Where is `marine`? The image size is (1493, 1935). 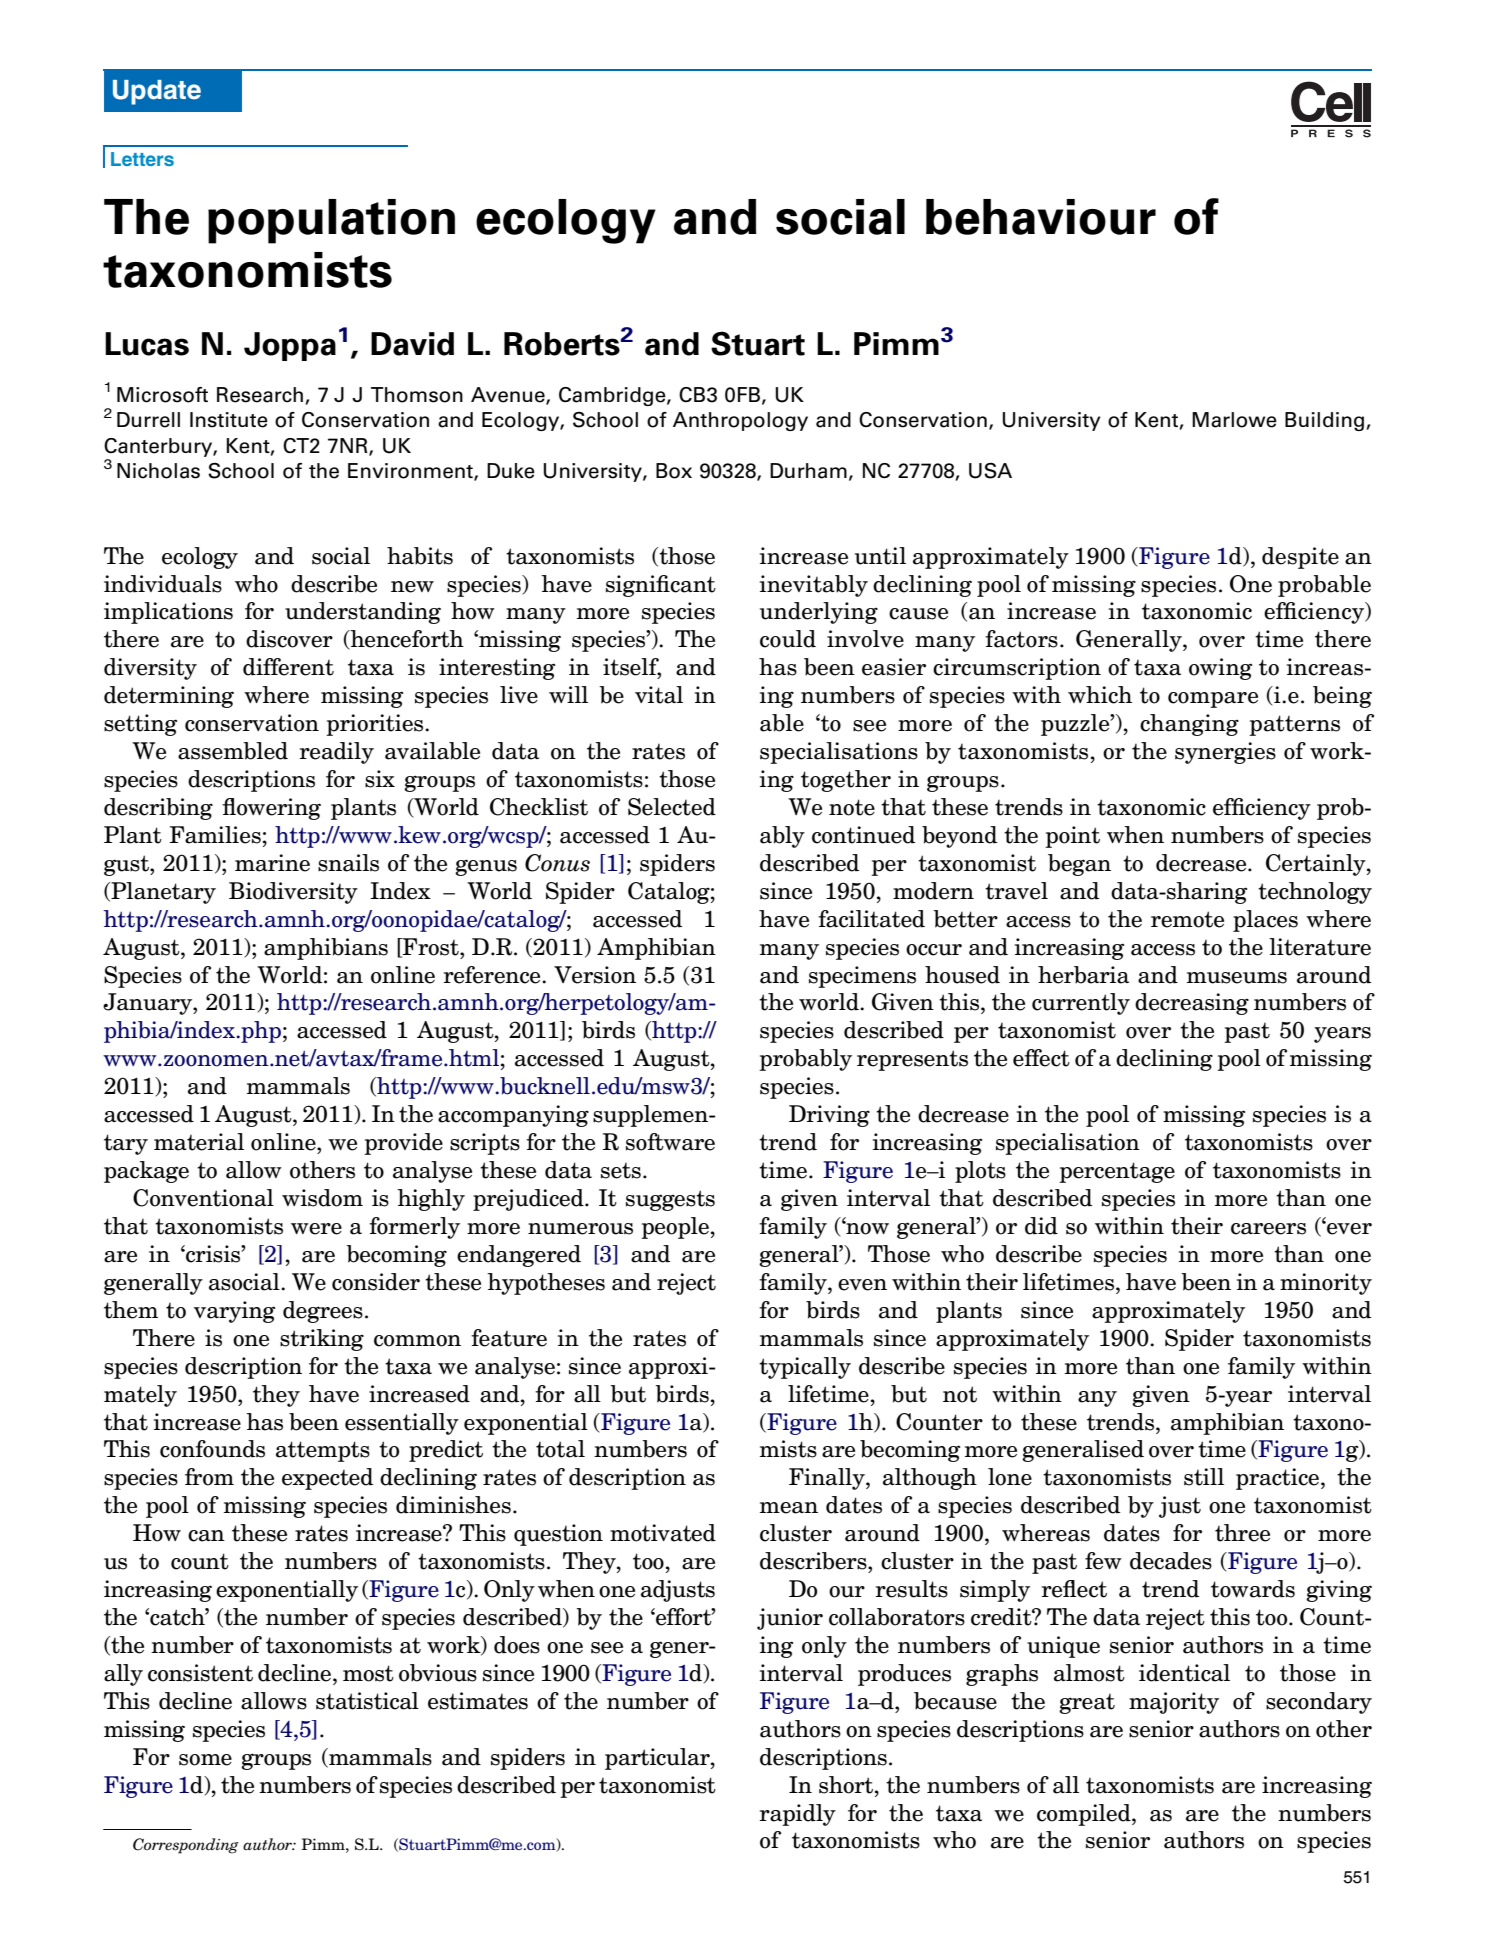
marine is located at coordinates (272, 863).
